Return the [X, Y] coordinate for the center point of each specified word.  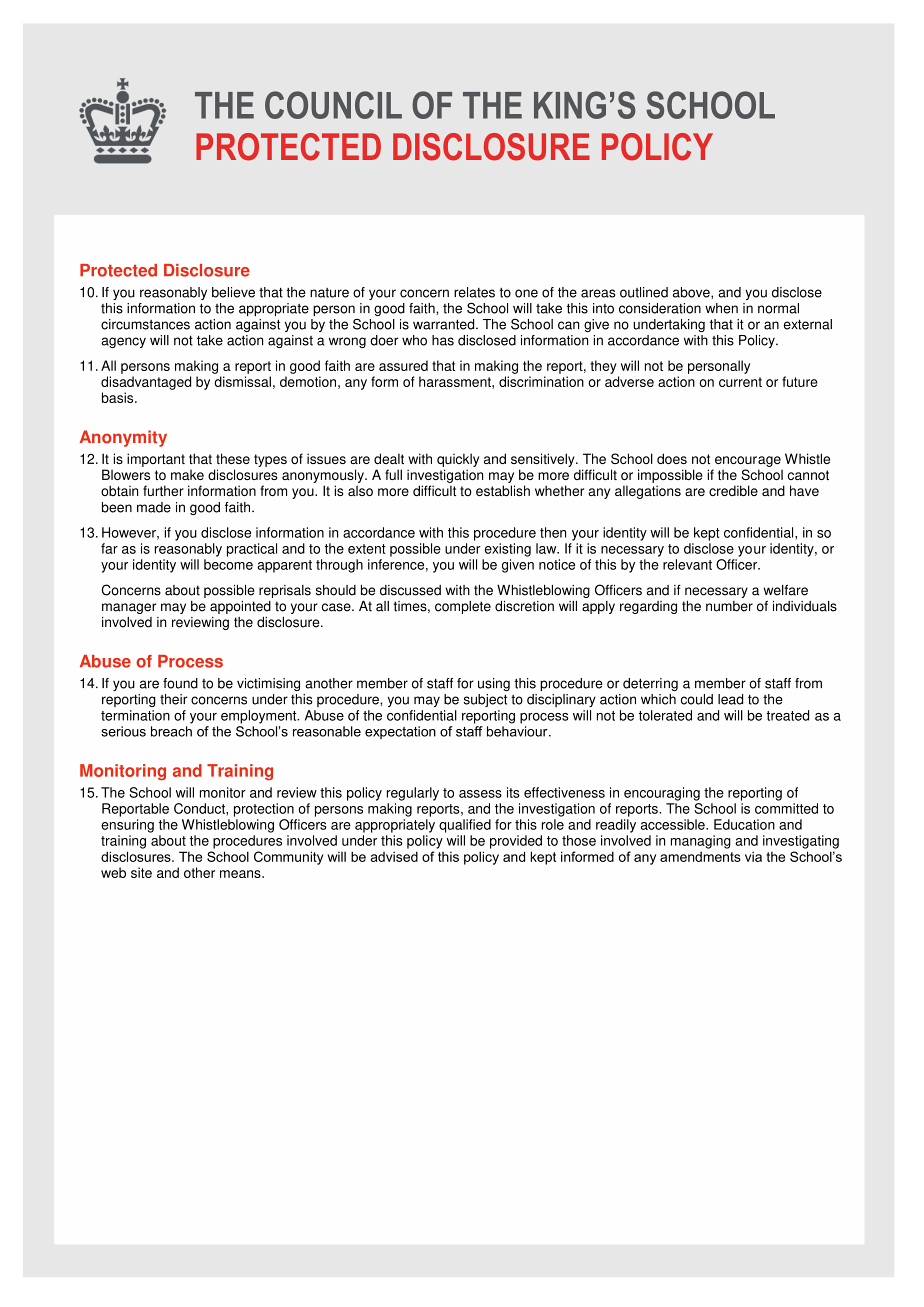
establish [503, 490]
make [187, 475]
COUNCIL [333, 105]
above [692, 292]
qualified [465, 826]
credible [733, 490]
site [141, 872]
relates [474, 292]
